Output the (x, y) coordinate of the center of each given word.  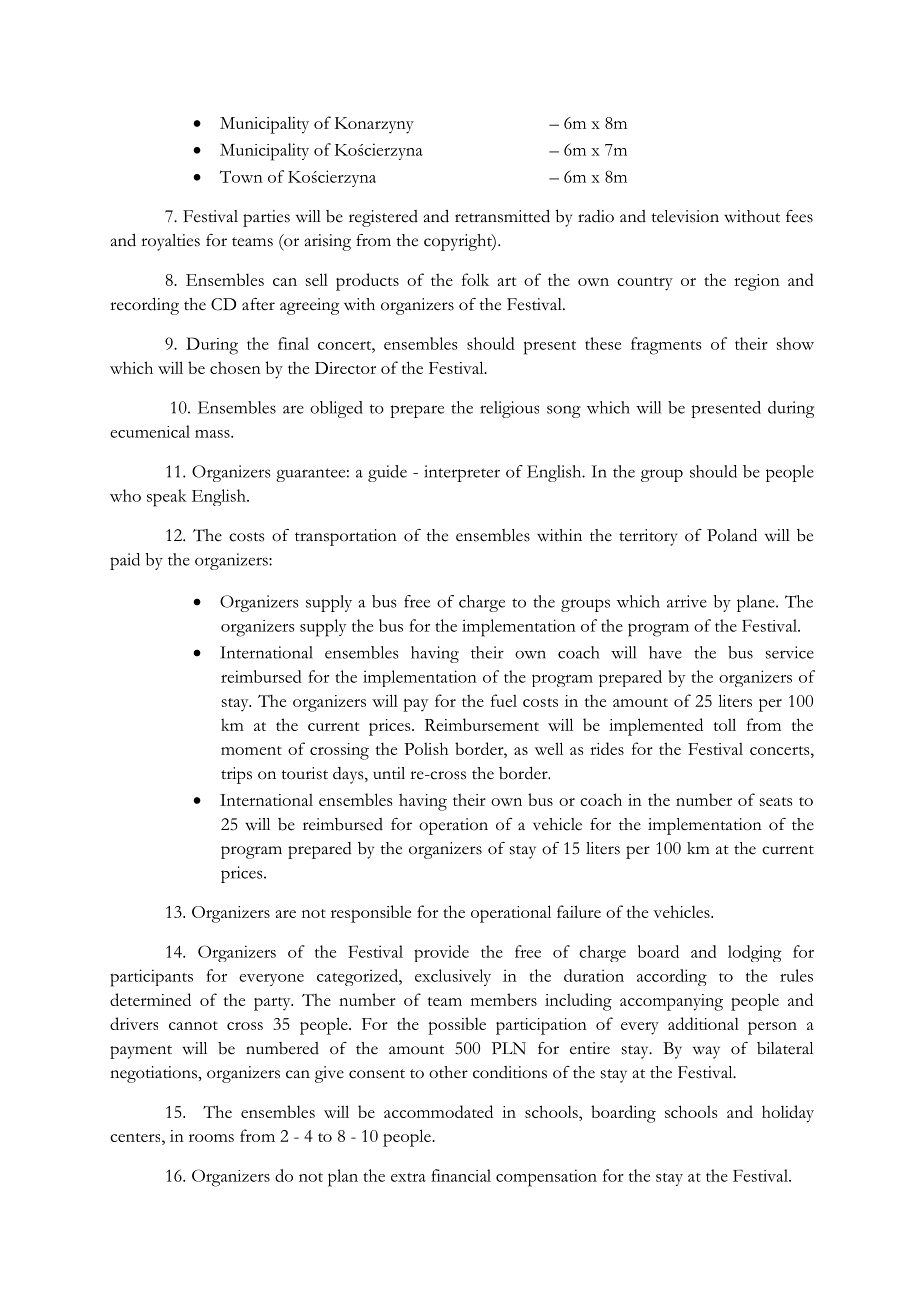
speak (166, 498)
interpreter (462, 473)
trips (236, 775)
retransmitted (502, 216)
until (389, 773)
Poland (732, 535)
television (685, 216)
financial (461, 1175)
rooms (211, 1138)
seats (776, 801)
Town (241, 176)
